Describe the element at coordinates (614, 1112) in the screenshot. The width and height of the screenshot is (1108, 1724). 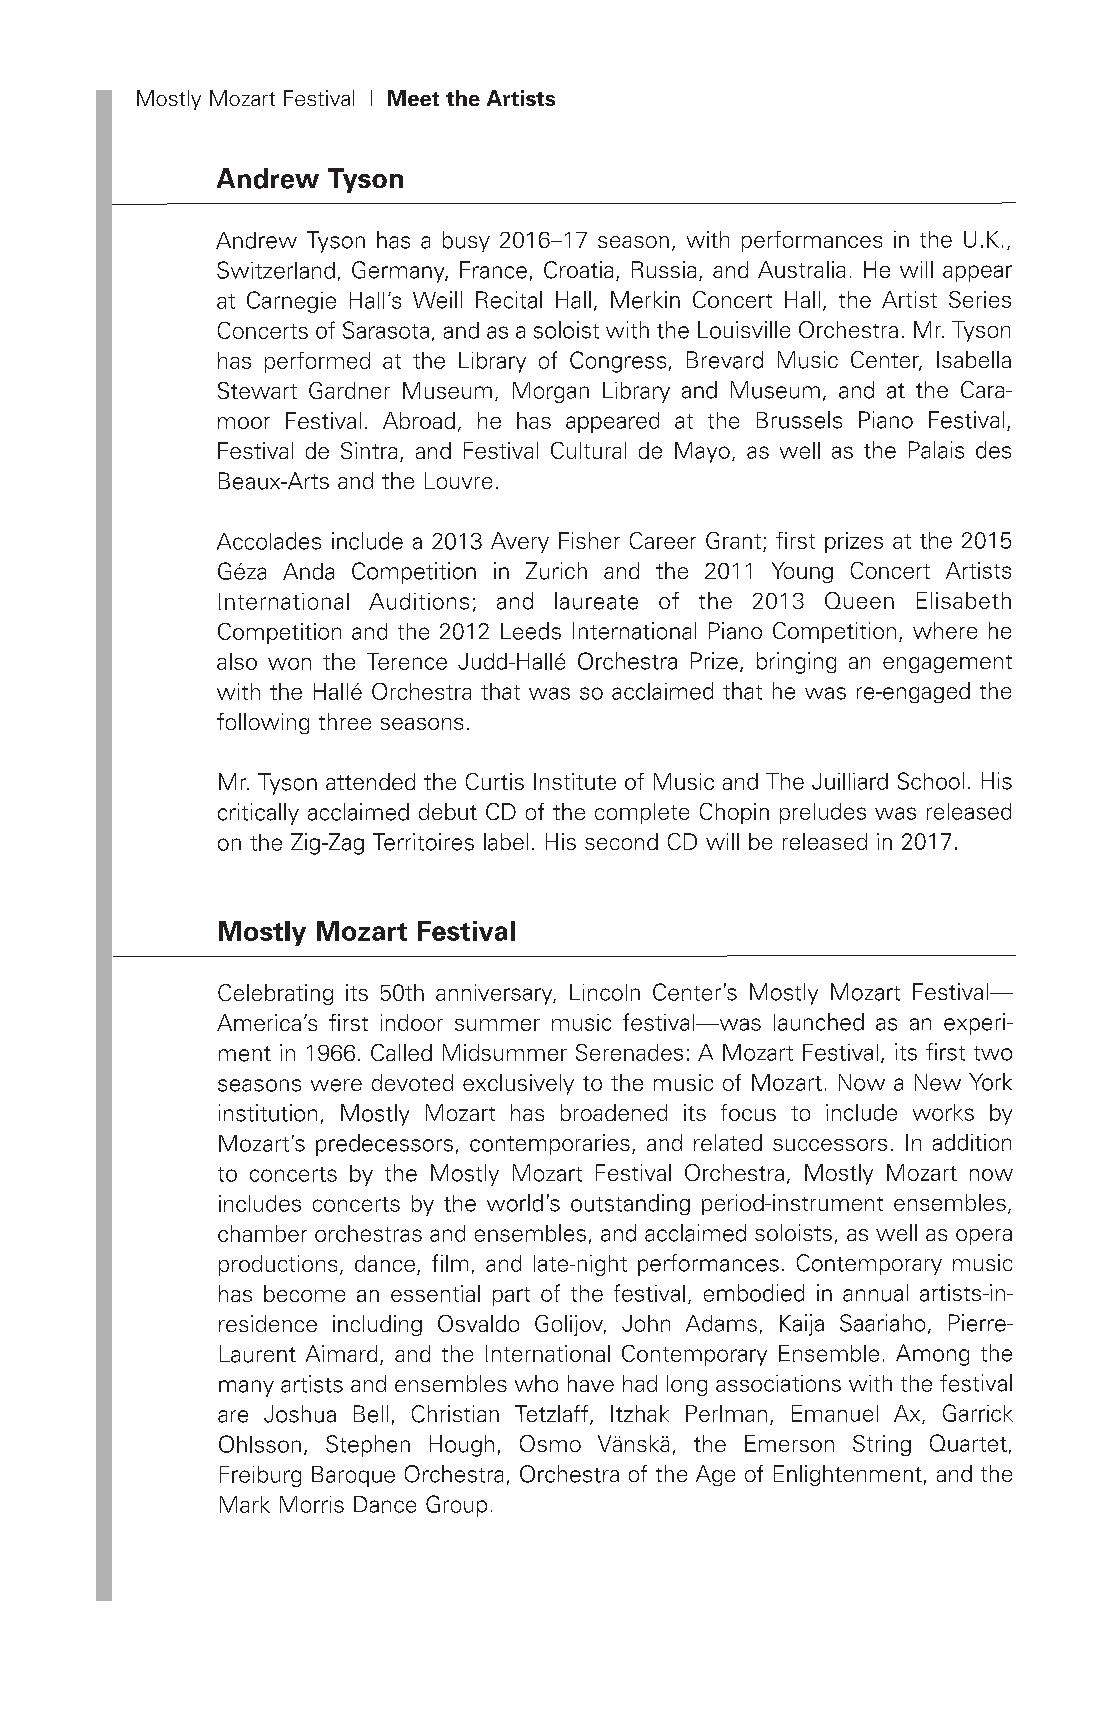
I see `broadened` at that location.
